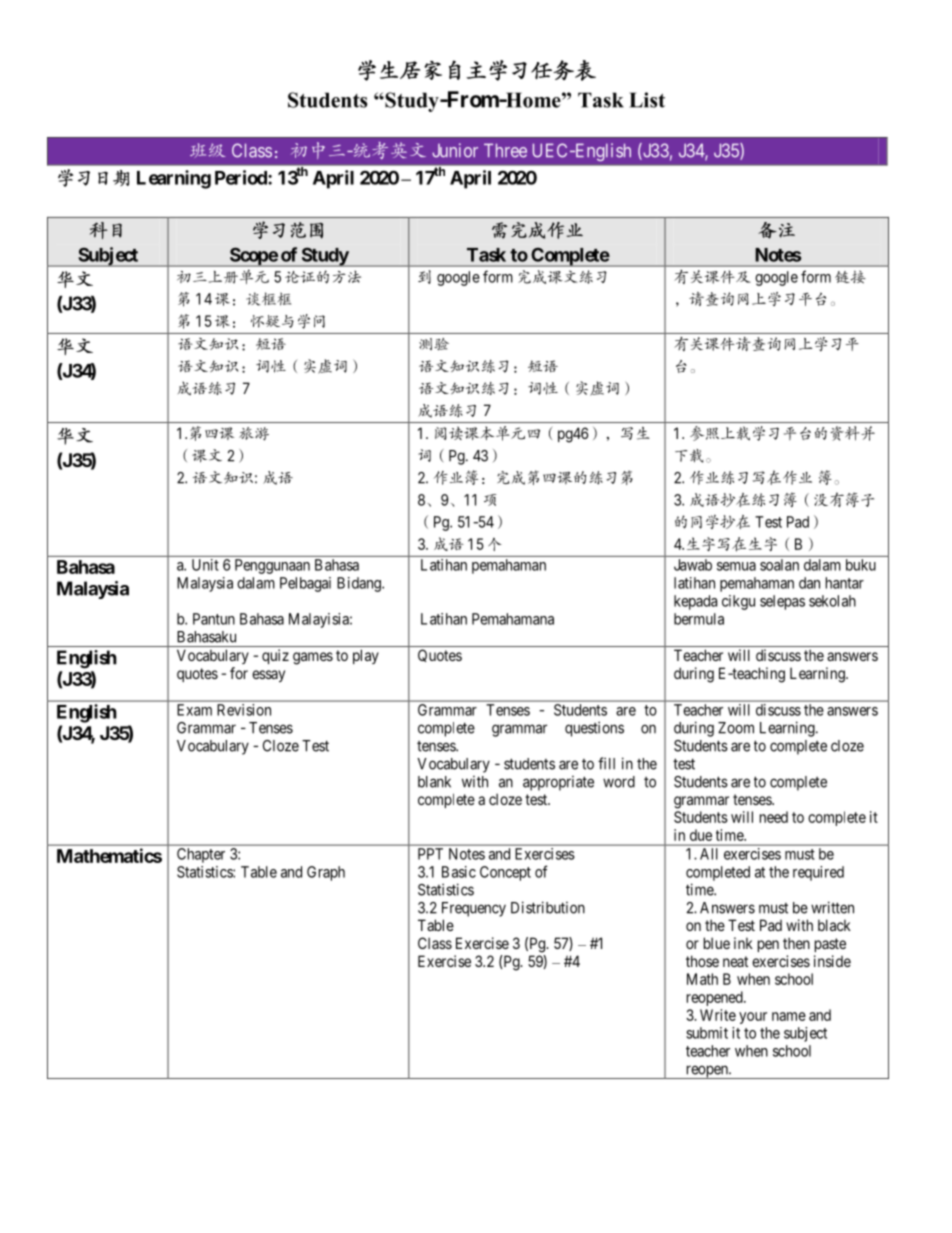 The height and width of the document is (1233, 952). What do you see at coordinates (505, 150) in the document?
I see `Three` at bounding box center [505, 150].
